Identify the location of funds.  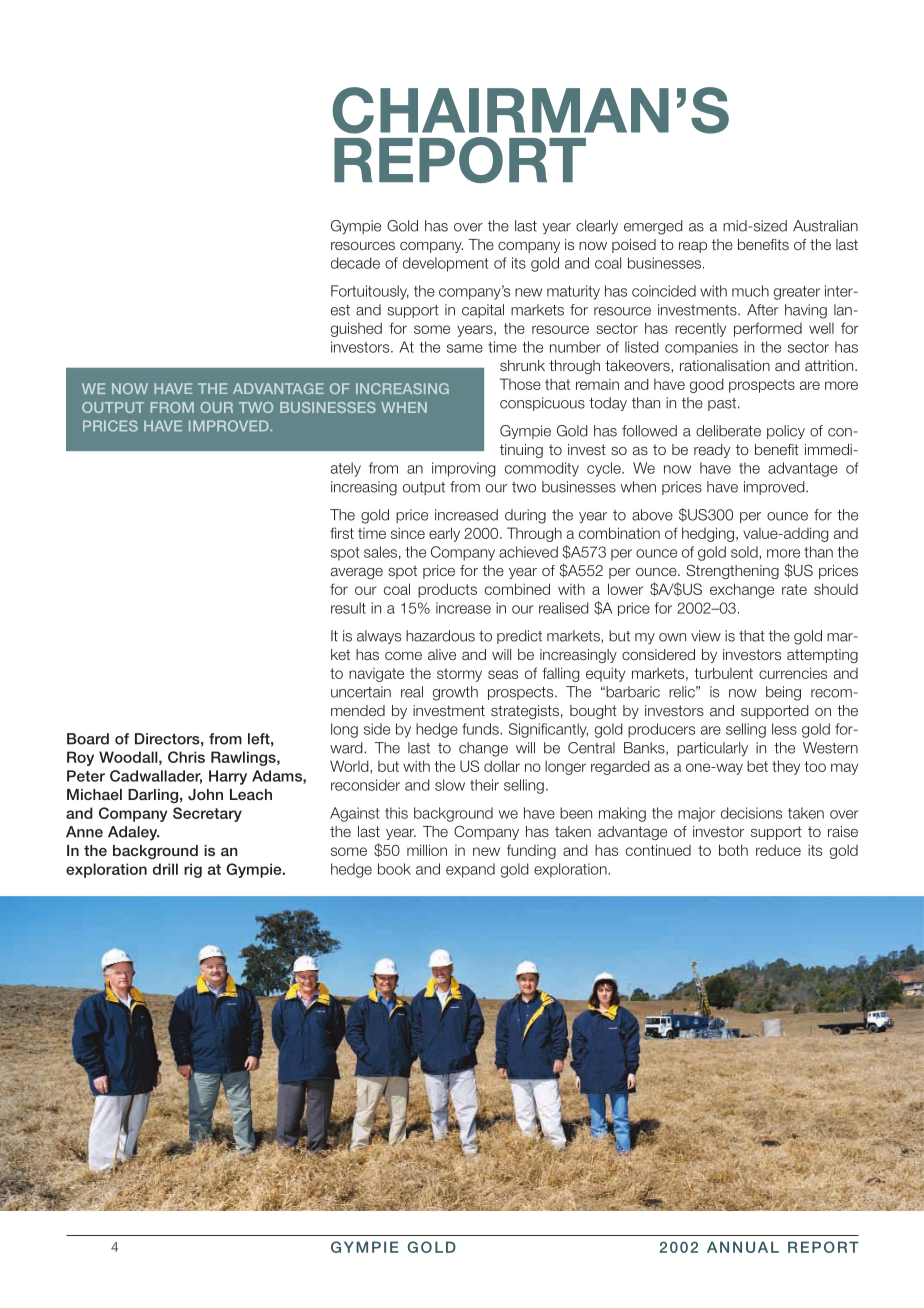
(481, 729).
